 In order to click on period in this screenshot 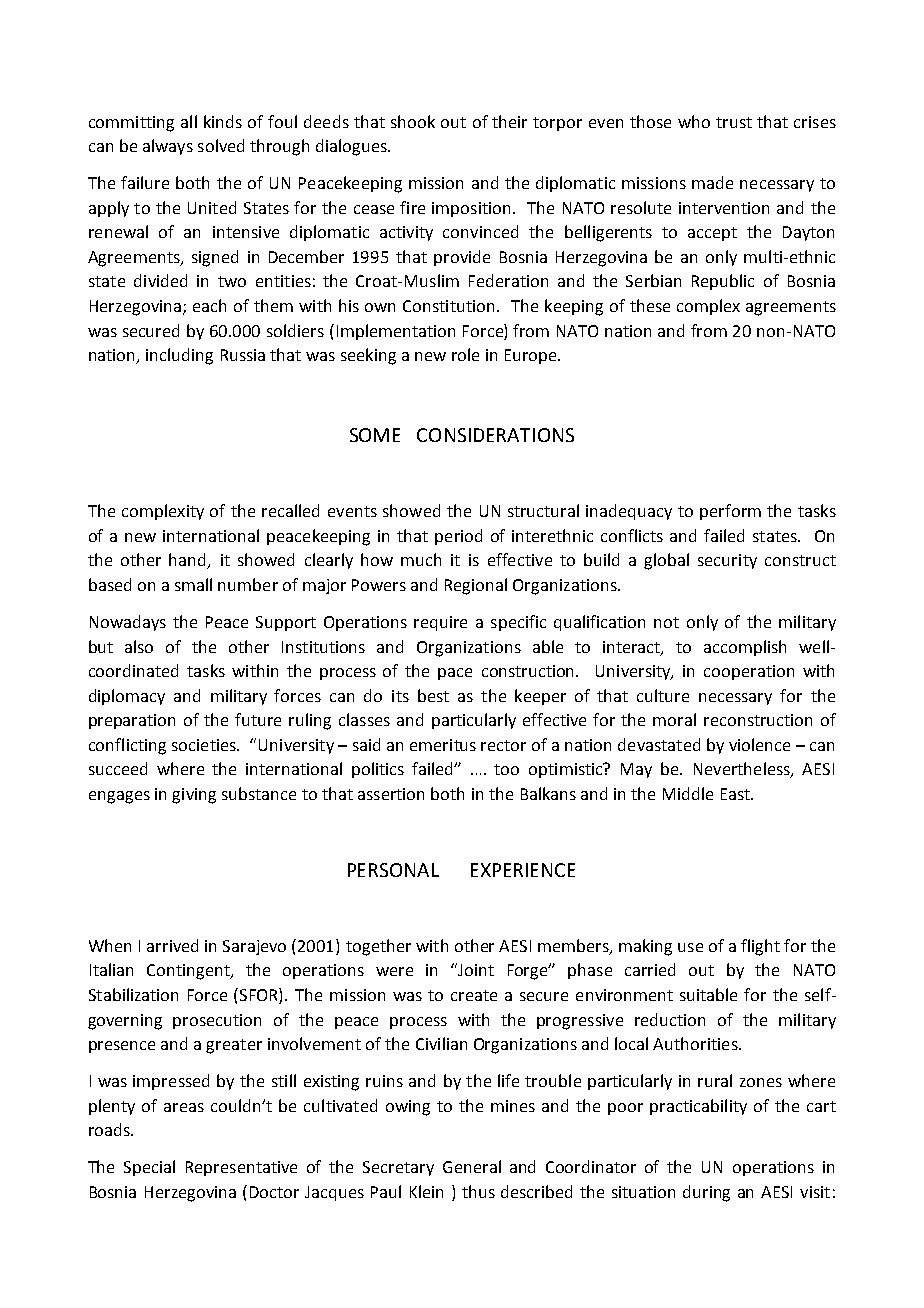, I will do `click(458, 537)`.
